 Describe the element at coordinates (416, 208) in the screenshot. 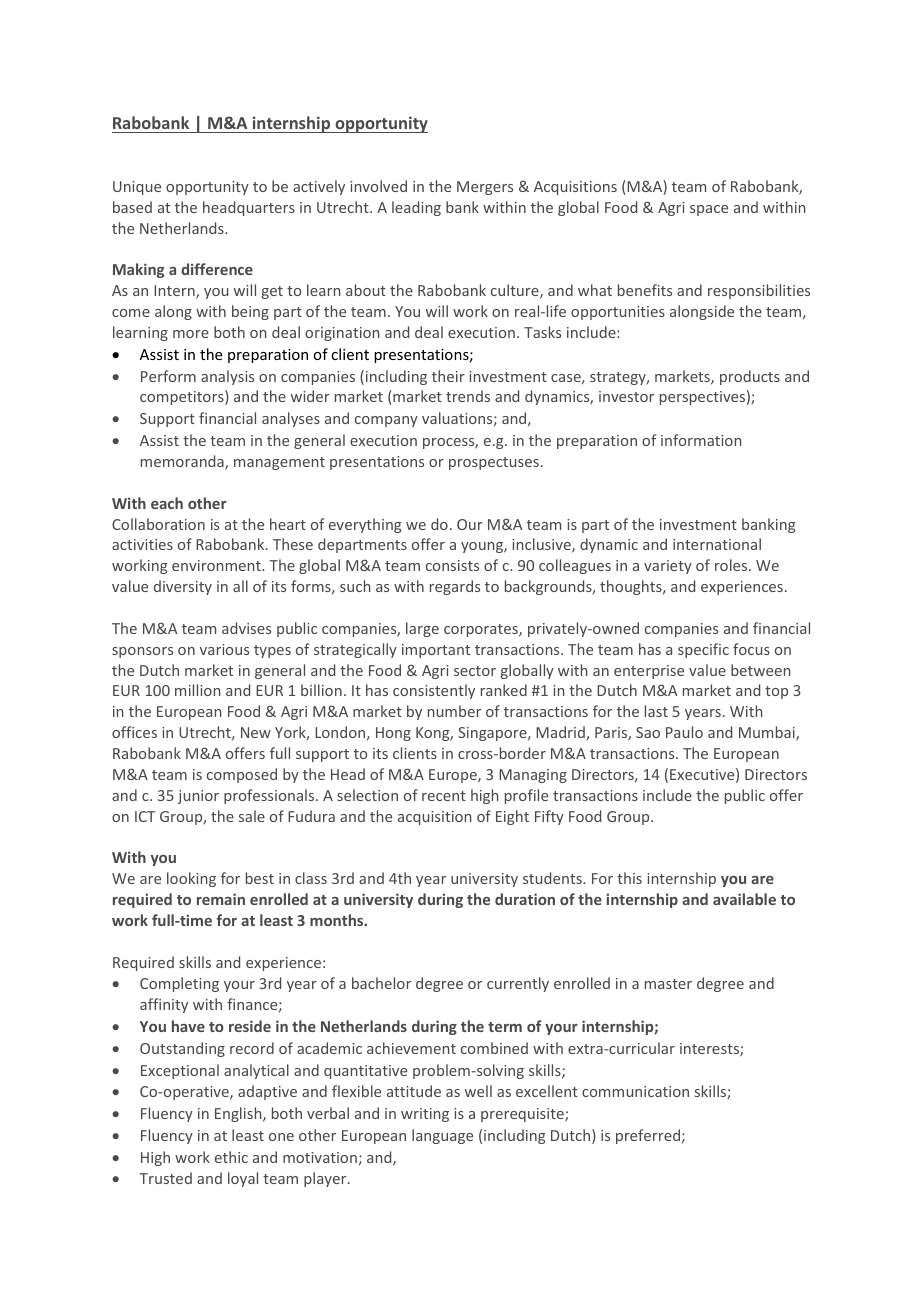

I see `leading` at that location.
